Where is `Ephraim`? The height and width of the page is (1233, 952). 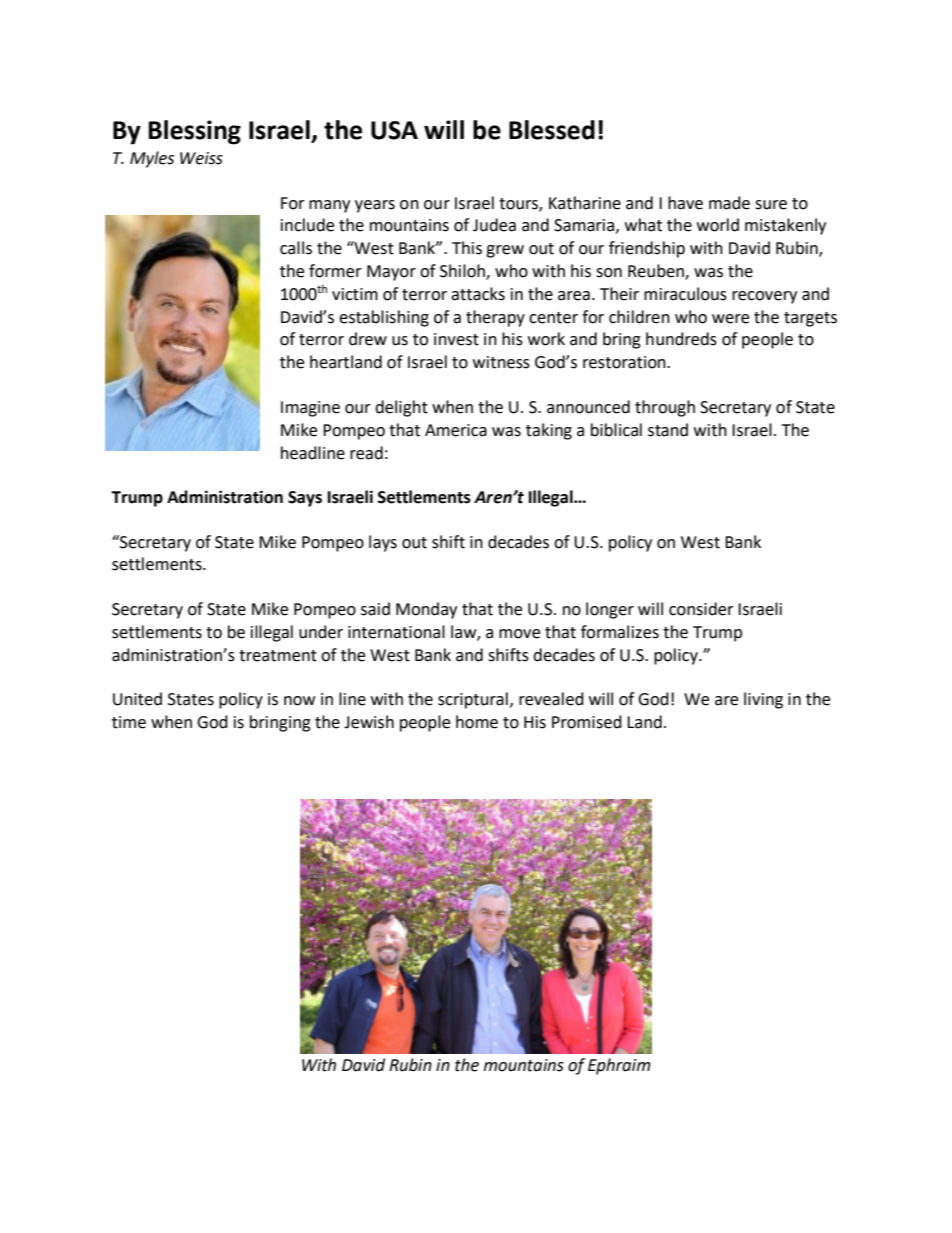
Ephraim is located at coordinates (619, 1066).
